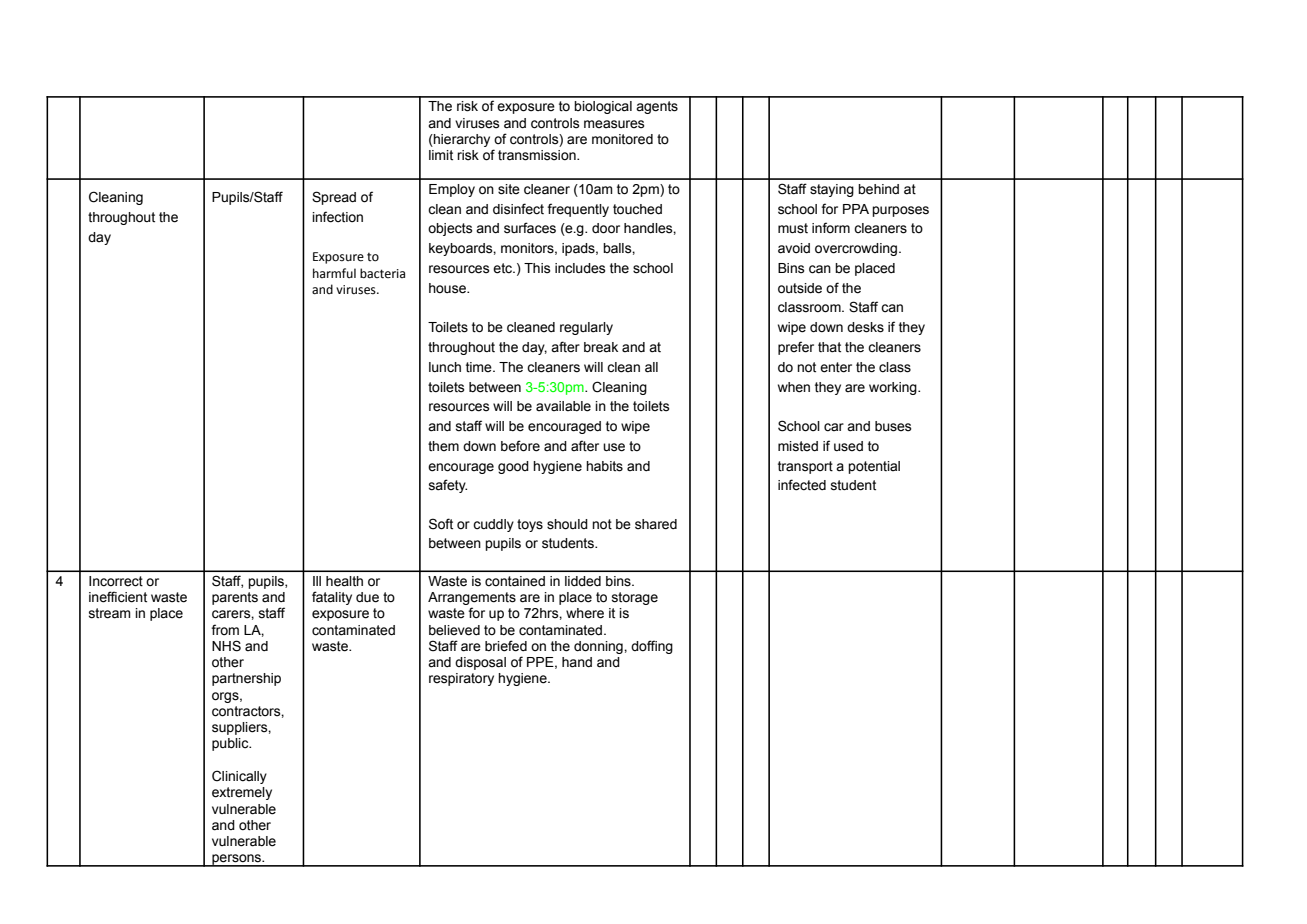  Describe the element at coordinates (520, 446) in the screenshot. I see `before` at that location.
